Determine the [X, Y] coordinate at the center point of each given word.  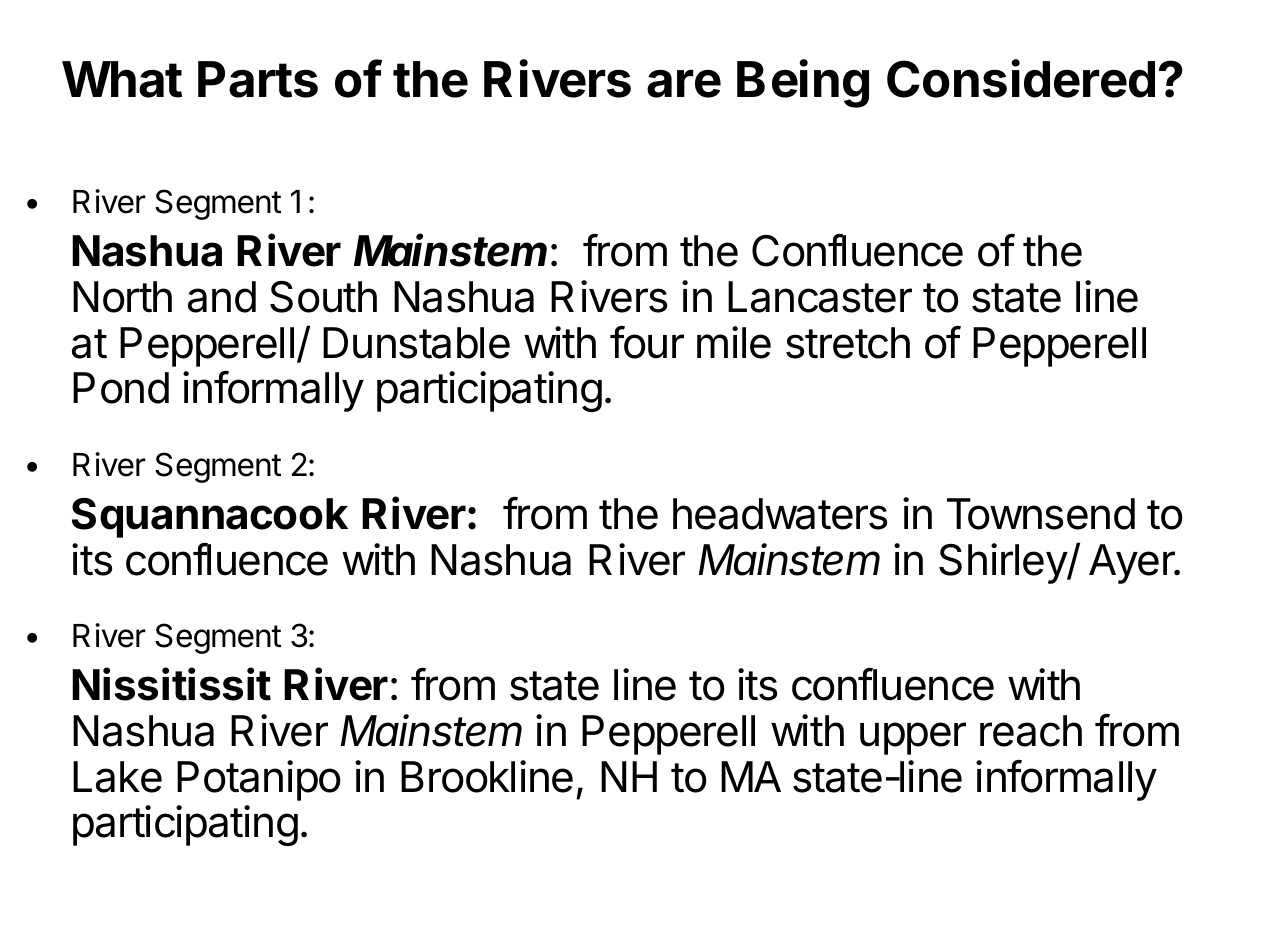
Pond [121, 388]
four [647, 342]
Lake [117, 777]
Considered [1021, 78]
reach [1031, 731]
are [684, 83]
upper [913, 738]
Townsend [1041, 514]
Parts [258, 79]
